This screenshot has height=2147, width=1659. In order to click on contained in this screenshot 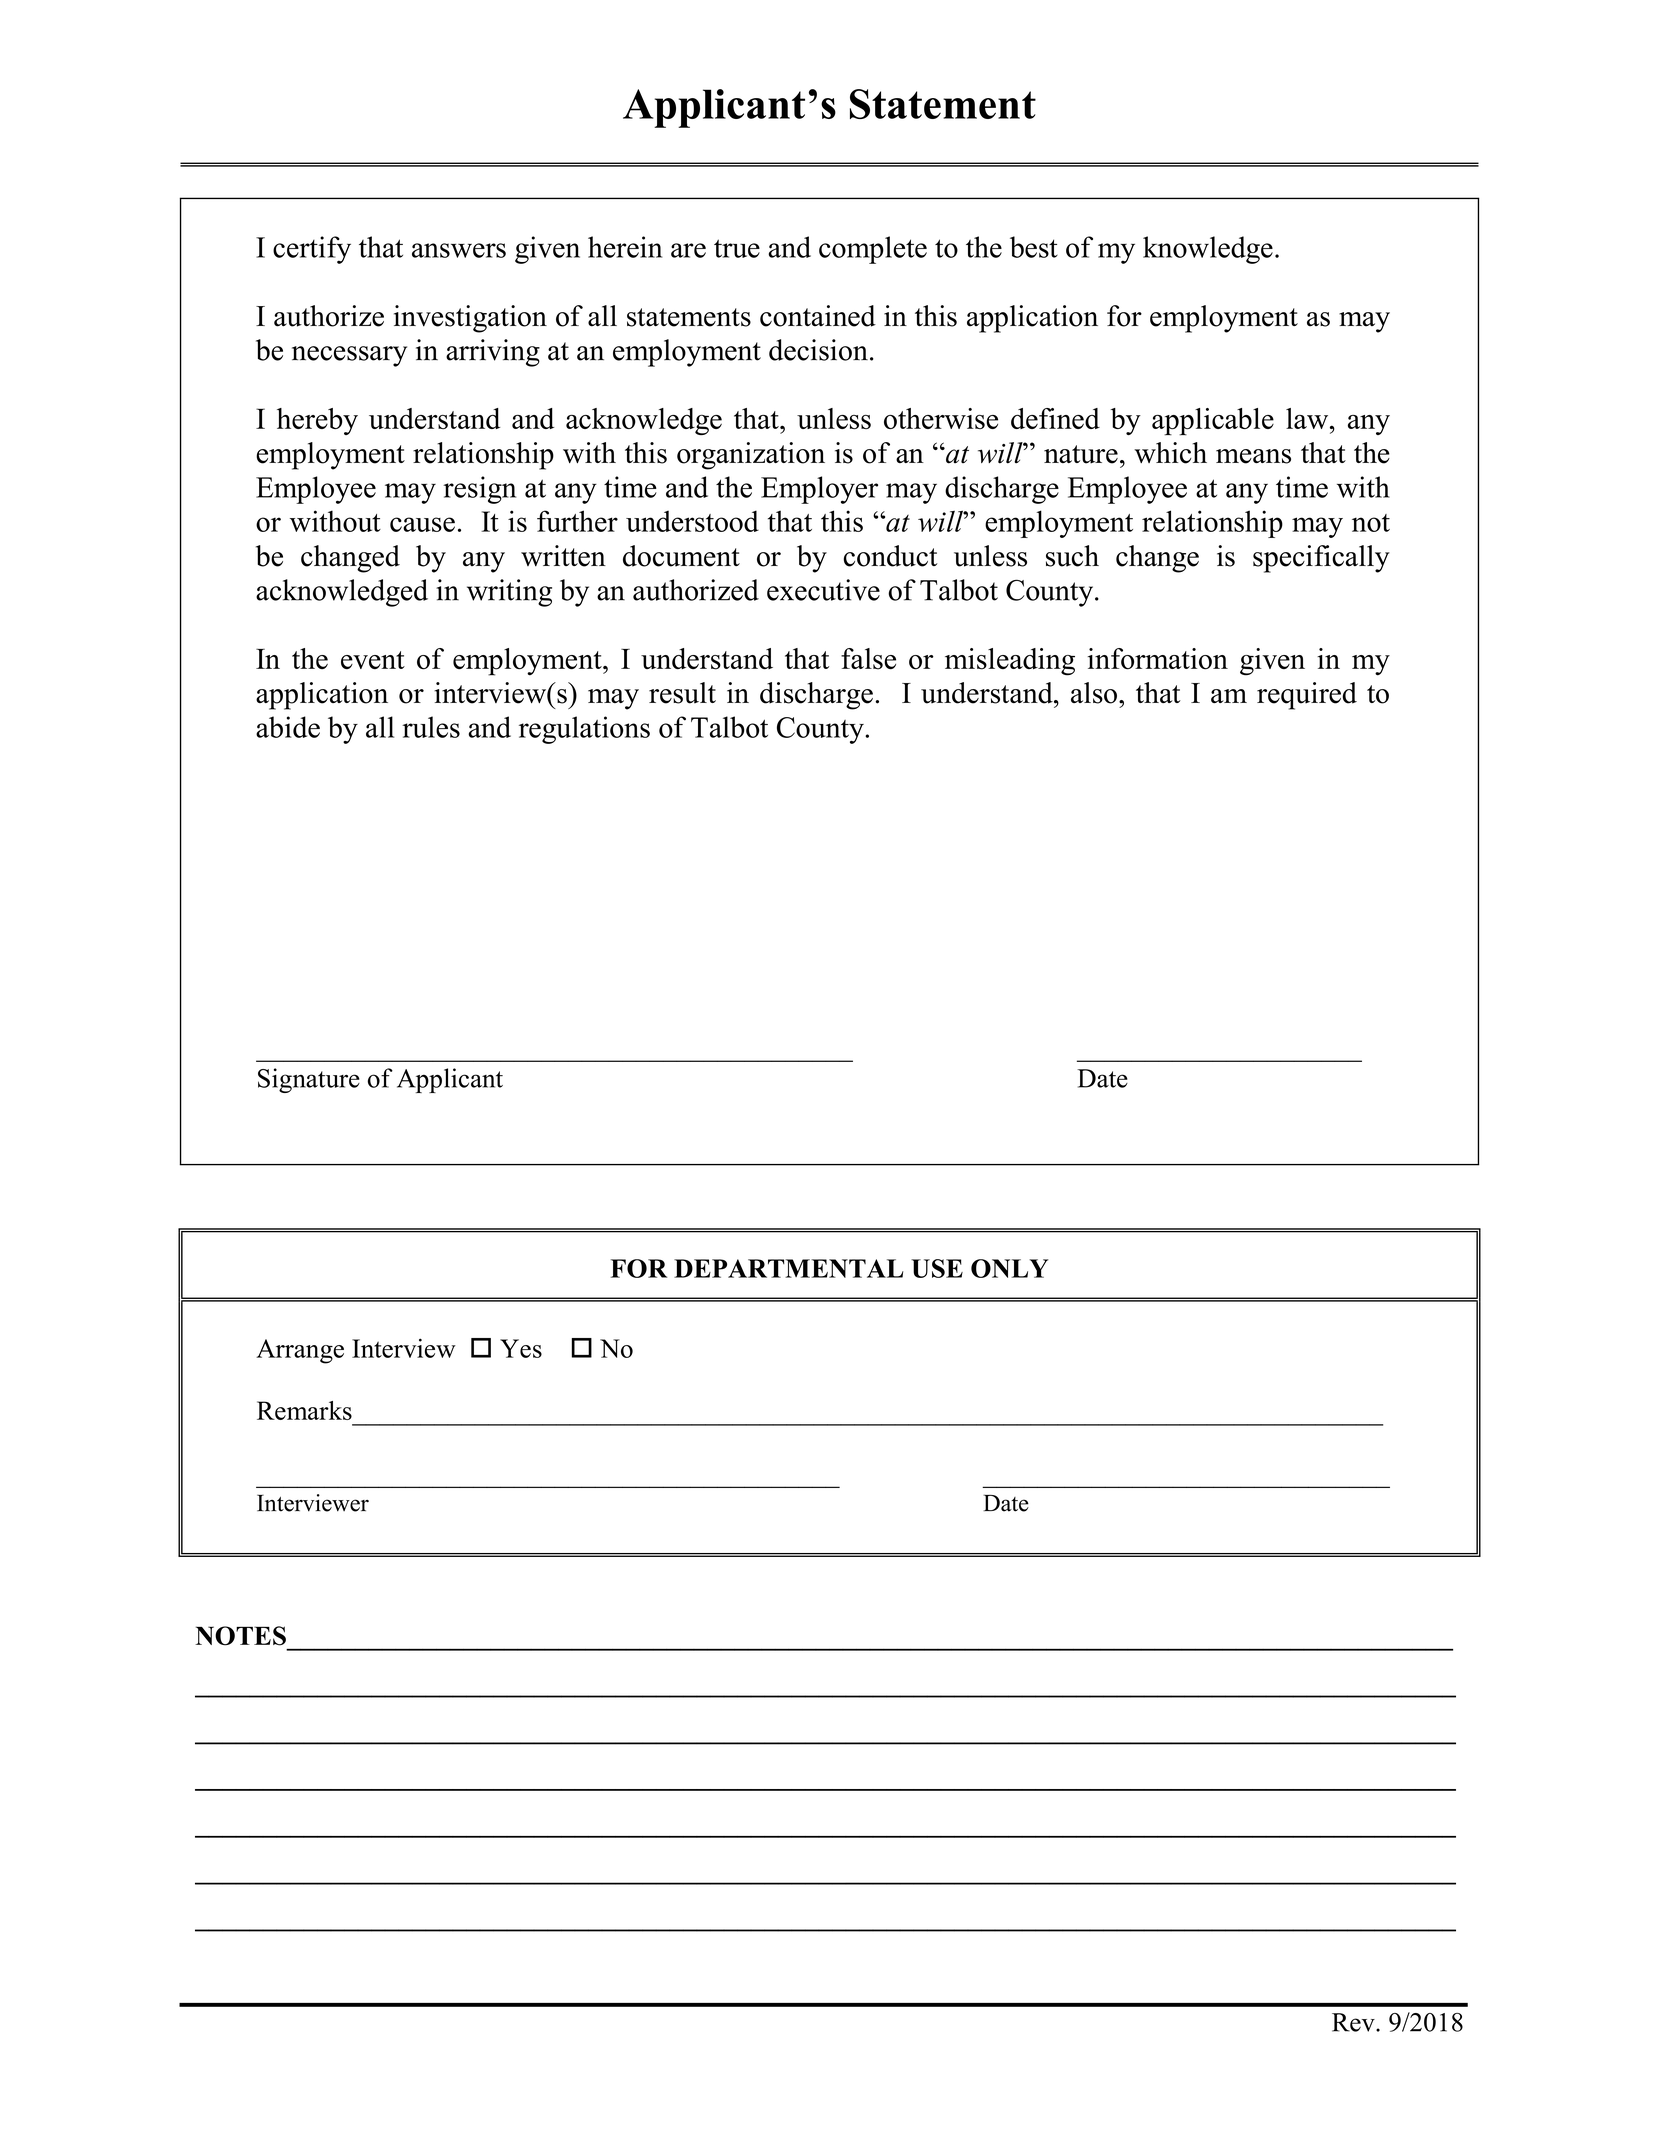, I will do `click(818, 316)`.
